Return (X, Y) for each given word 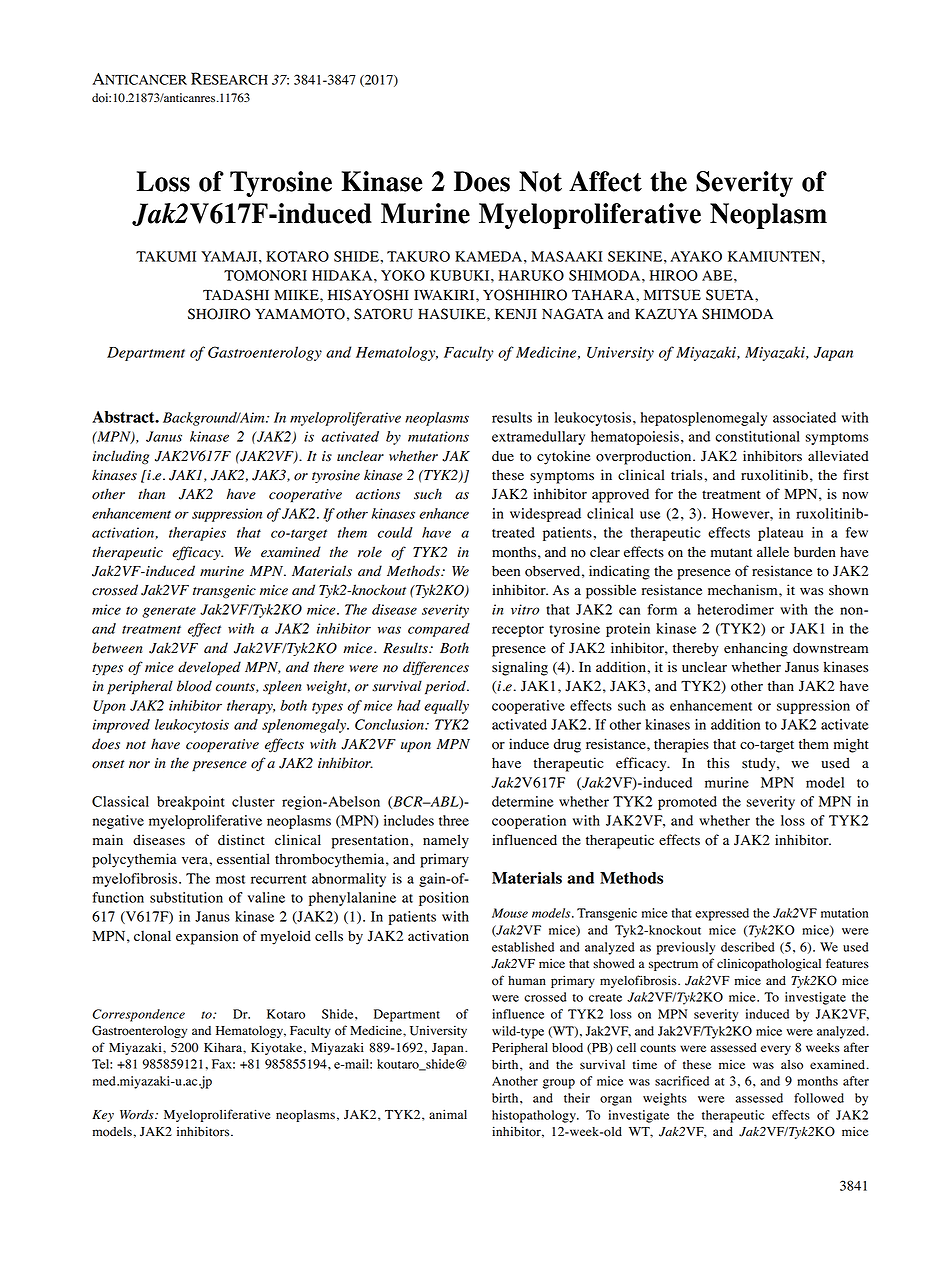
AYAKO (696, 256)
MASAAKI (566, 256)
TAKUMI (166, 256)
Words (138, 1114)
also (792, 1065)
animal (448, 1114)
